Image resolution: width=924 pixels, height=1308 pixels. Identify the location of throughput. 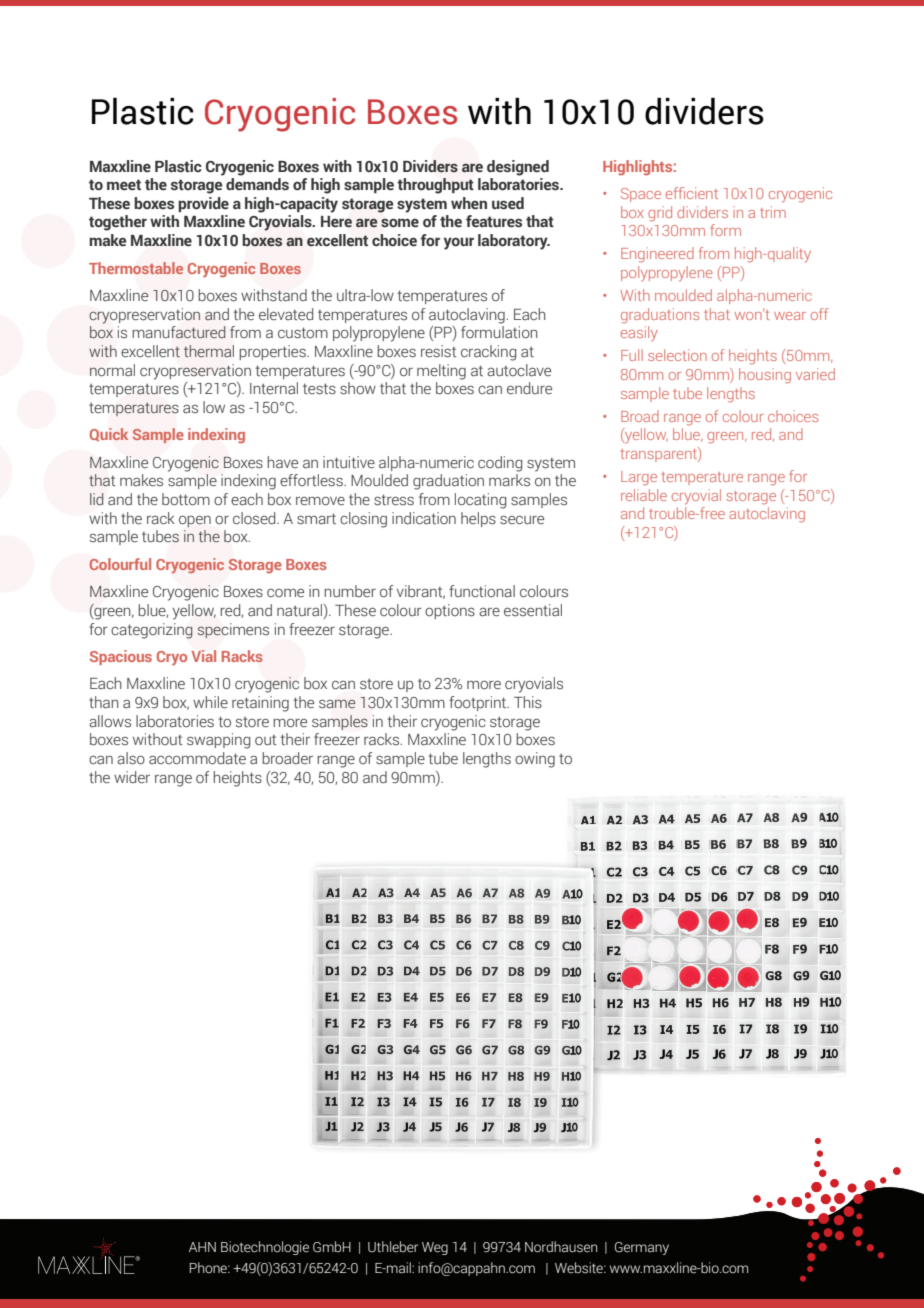
(435, 186).
